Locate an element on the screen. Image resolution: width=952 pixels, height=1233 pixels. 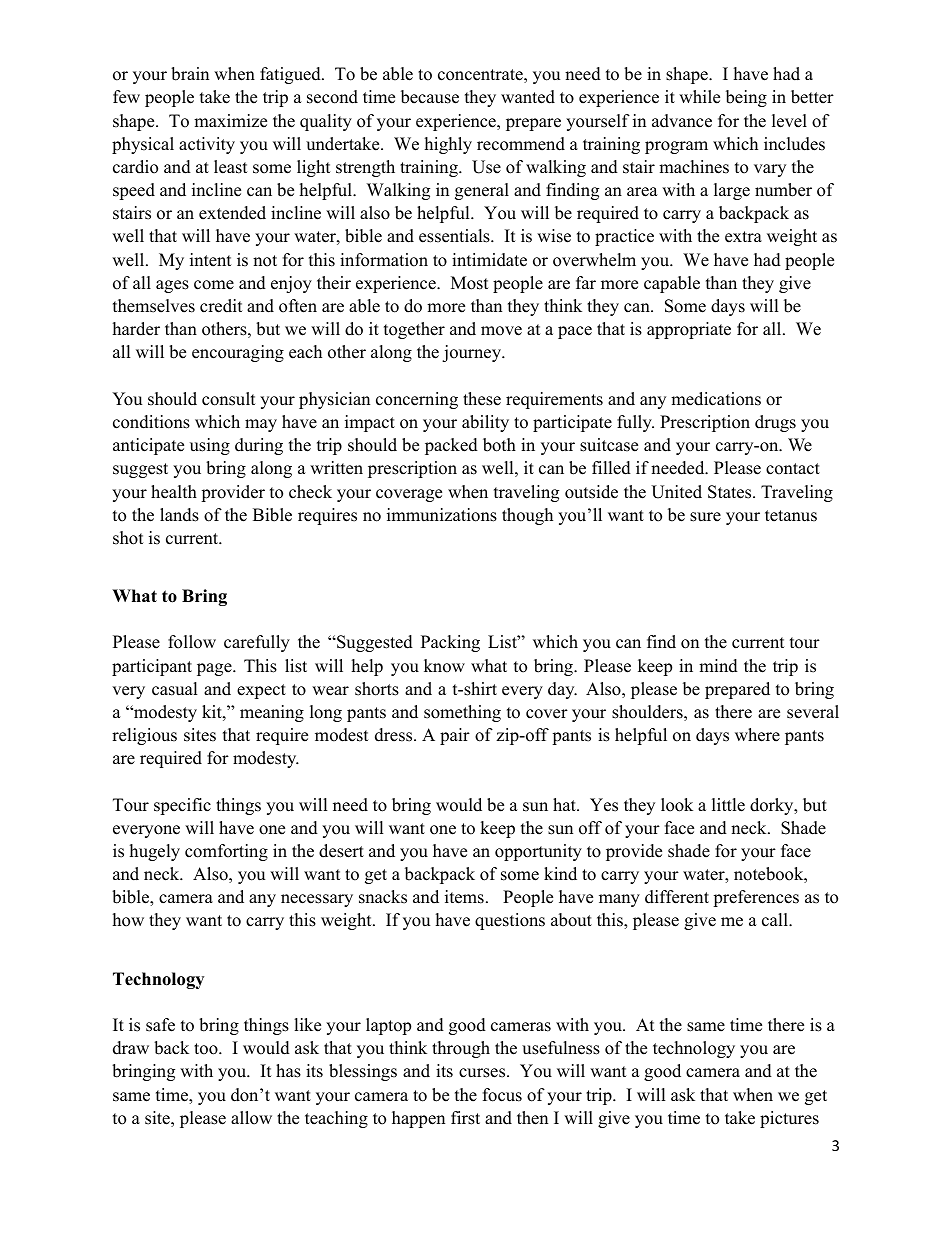
pair is located at coordinates (455, 736).
